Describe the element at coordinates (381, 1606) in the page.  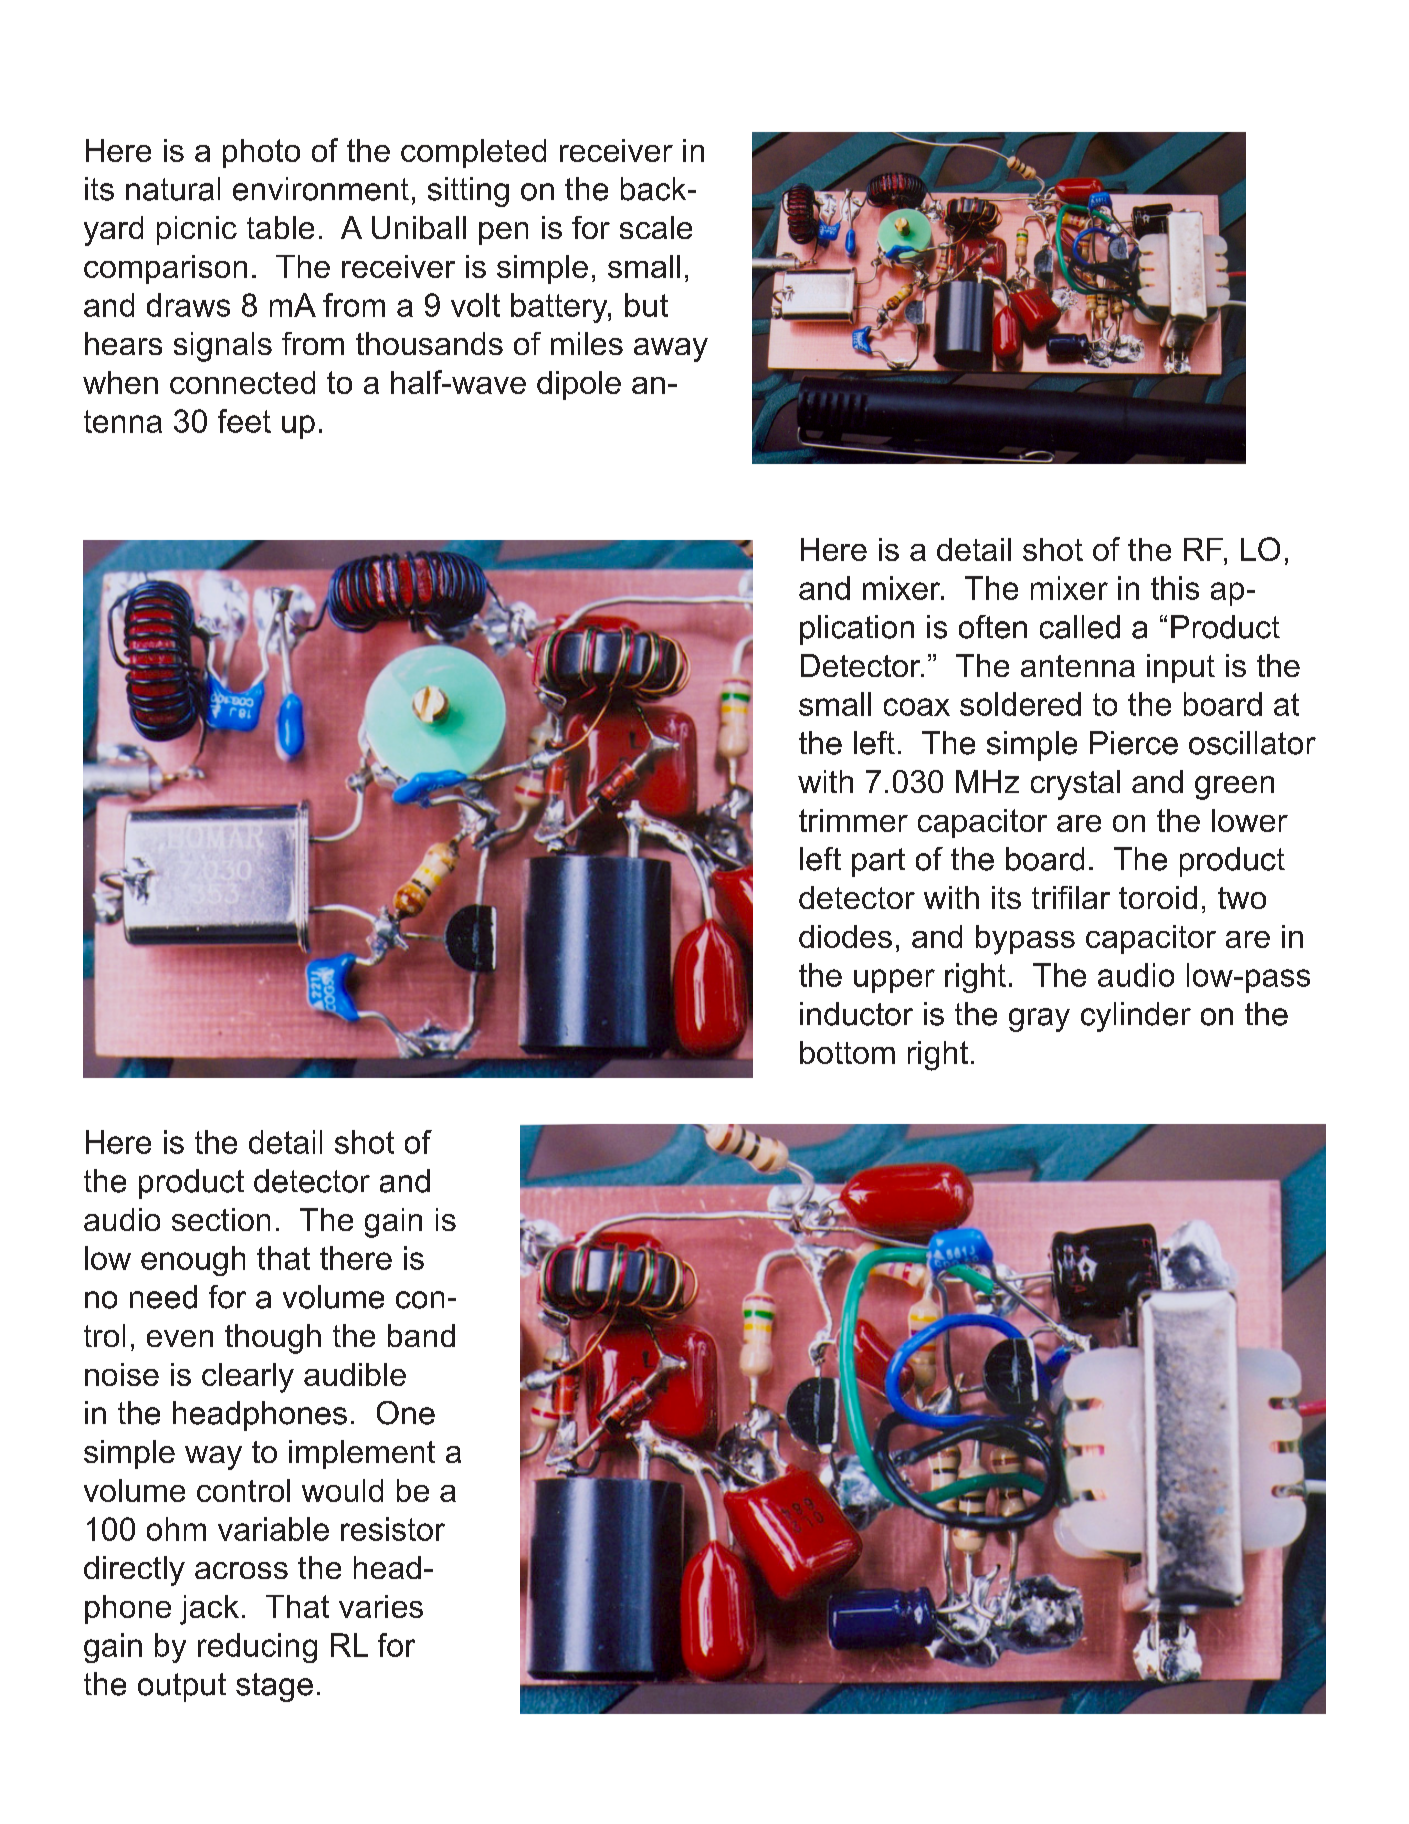
I see `varies` at that location.
